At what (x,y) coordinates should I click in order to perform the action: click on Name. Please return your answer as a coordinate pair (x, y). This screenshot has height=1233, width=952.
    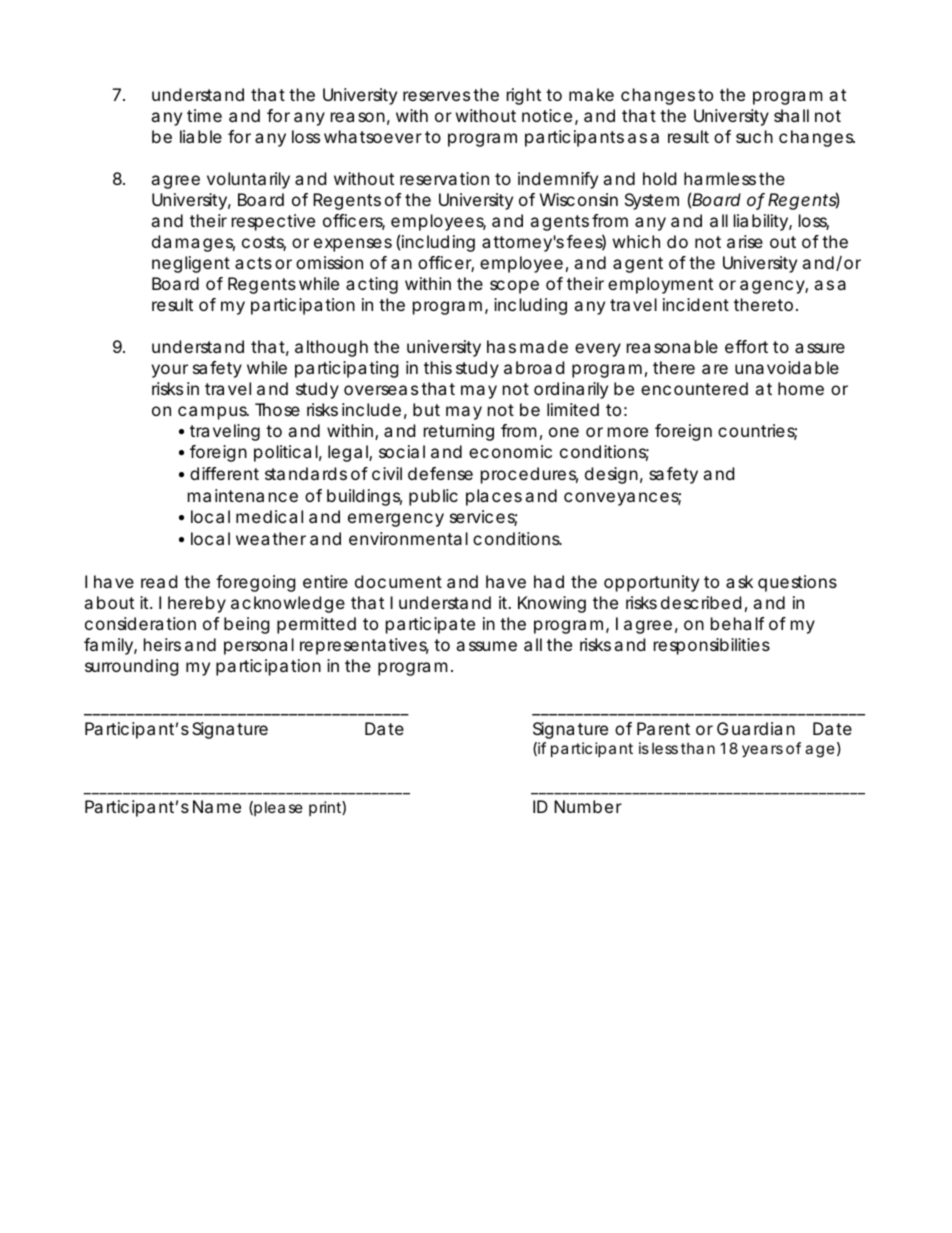
    Looking at the image, I should click on (217, 806).
